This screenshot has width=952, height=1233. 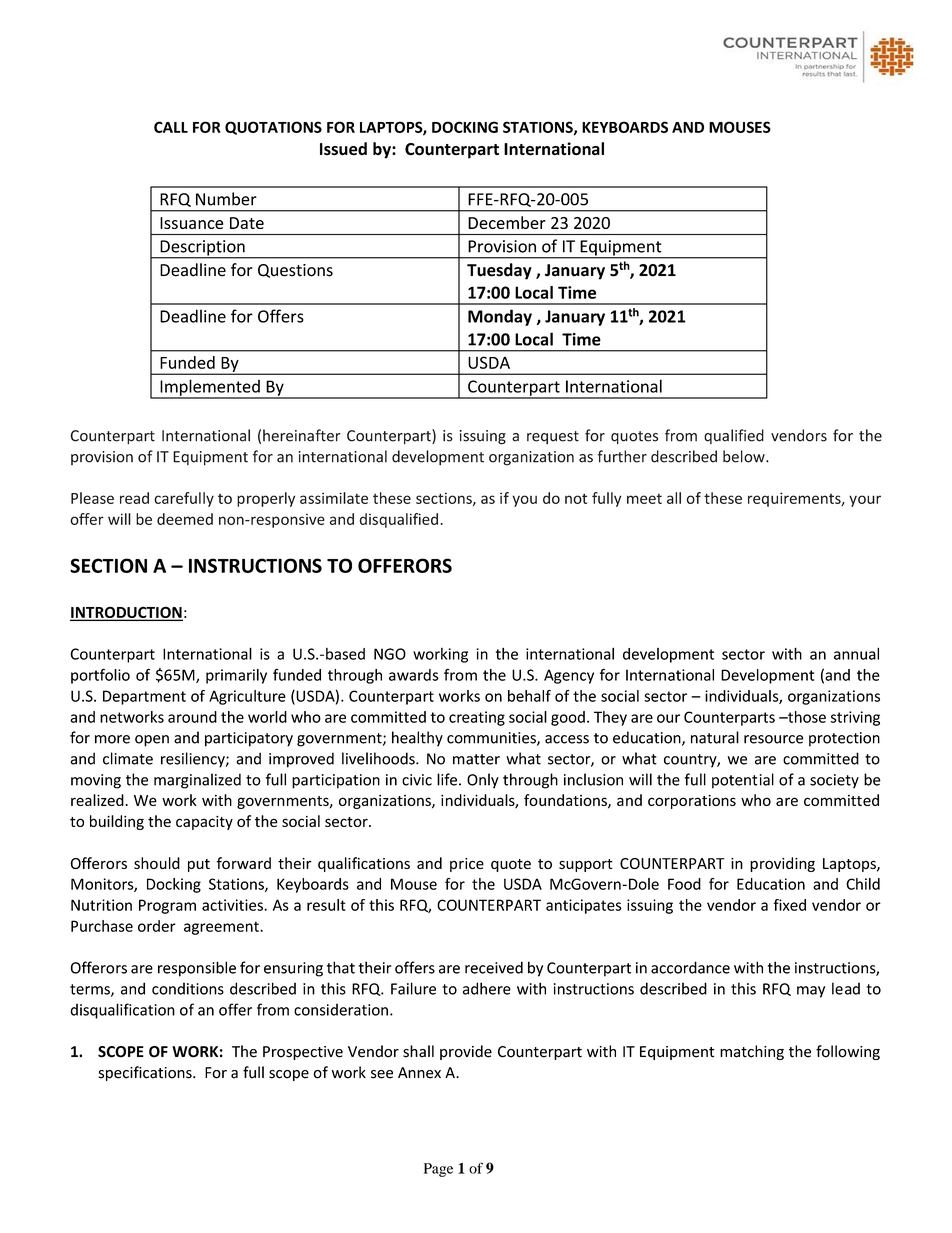 I want to click on Only, so click(x=483, y=781).
